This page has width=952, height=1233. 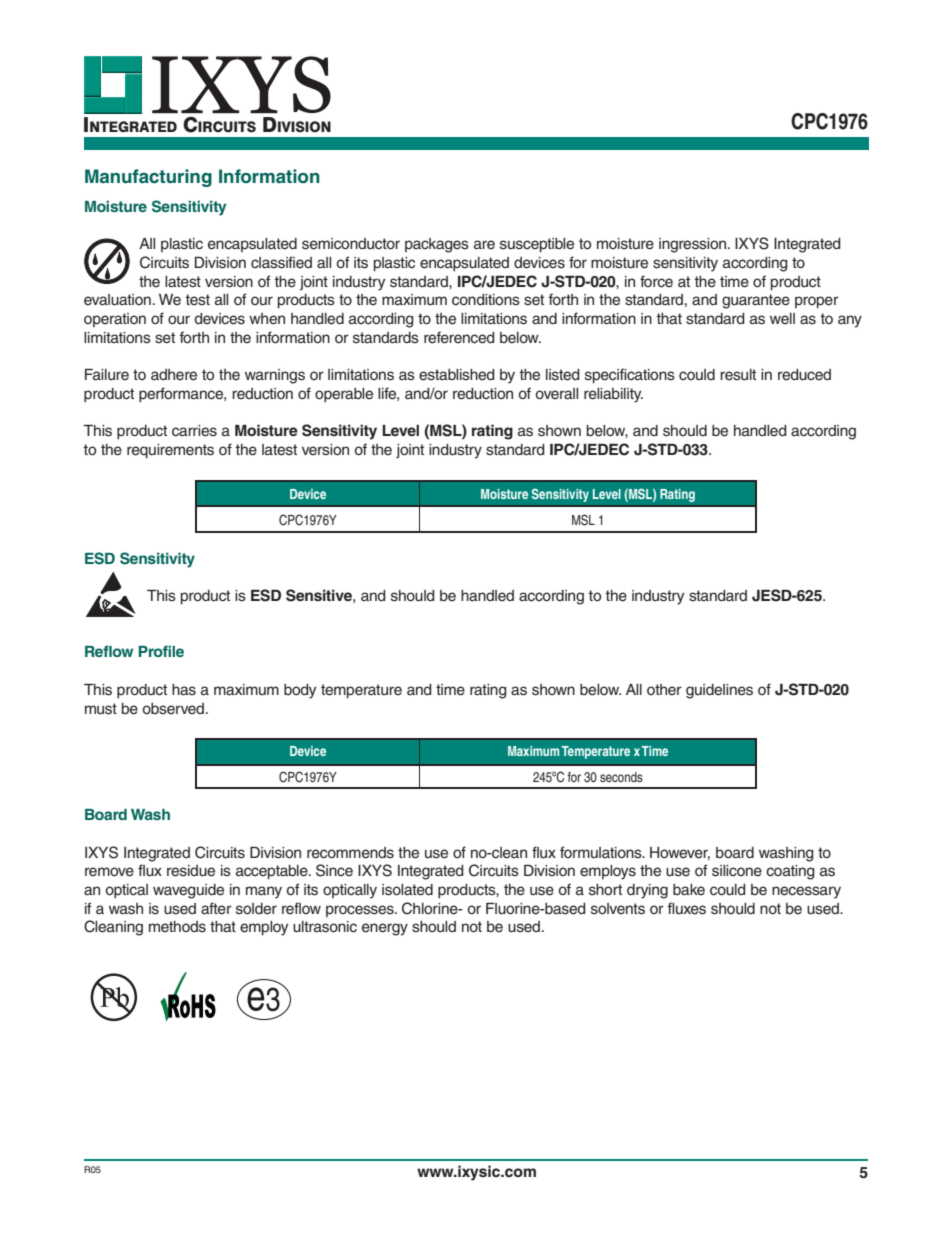 What do you see at coordinates (148, 178) in the page?
I see `Manufacturing` at bounding box center [148, 178].
